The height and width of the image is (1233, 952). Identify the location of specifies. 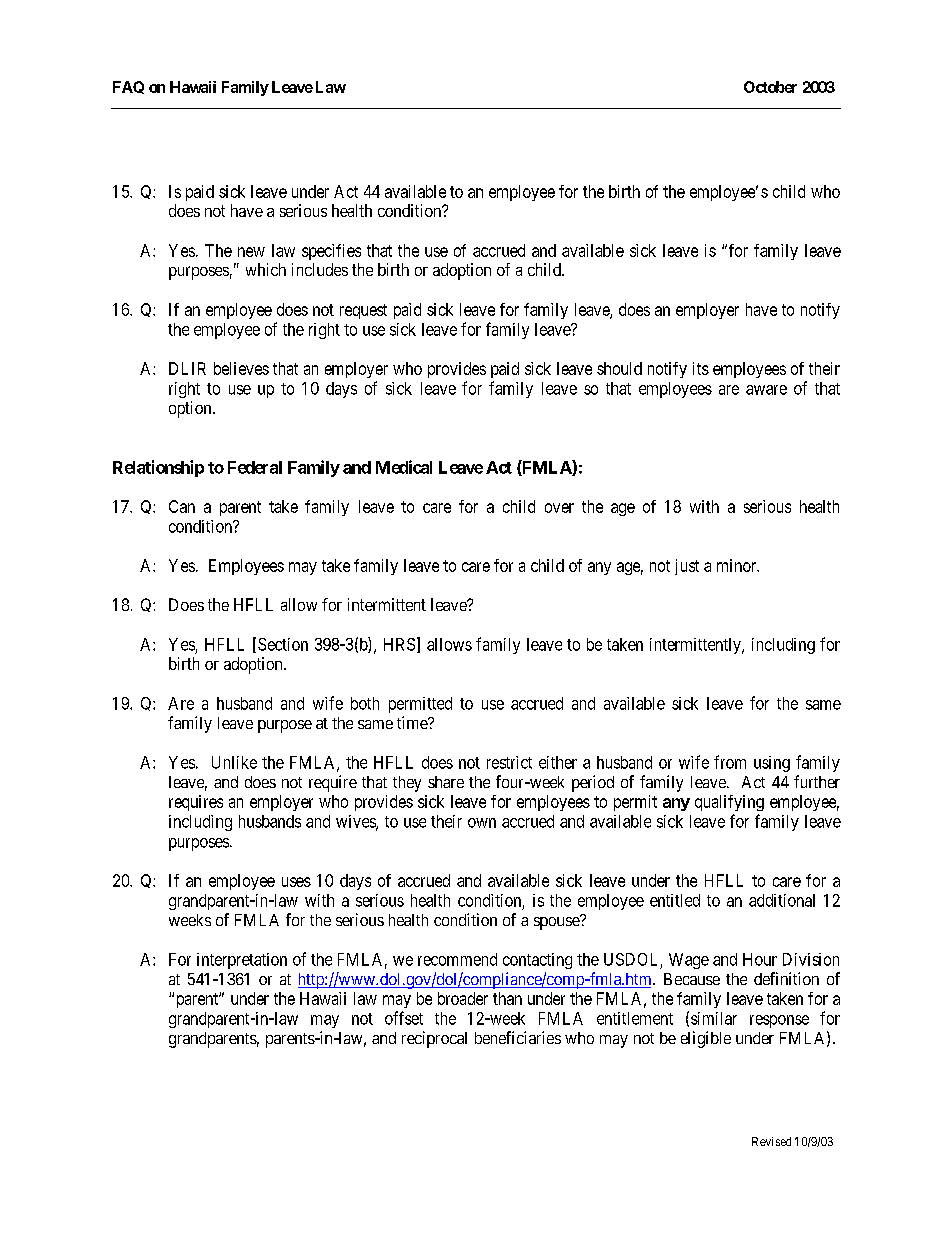
(331, 252).
